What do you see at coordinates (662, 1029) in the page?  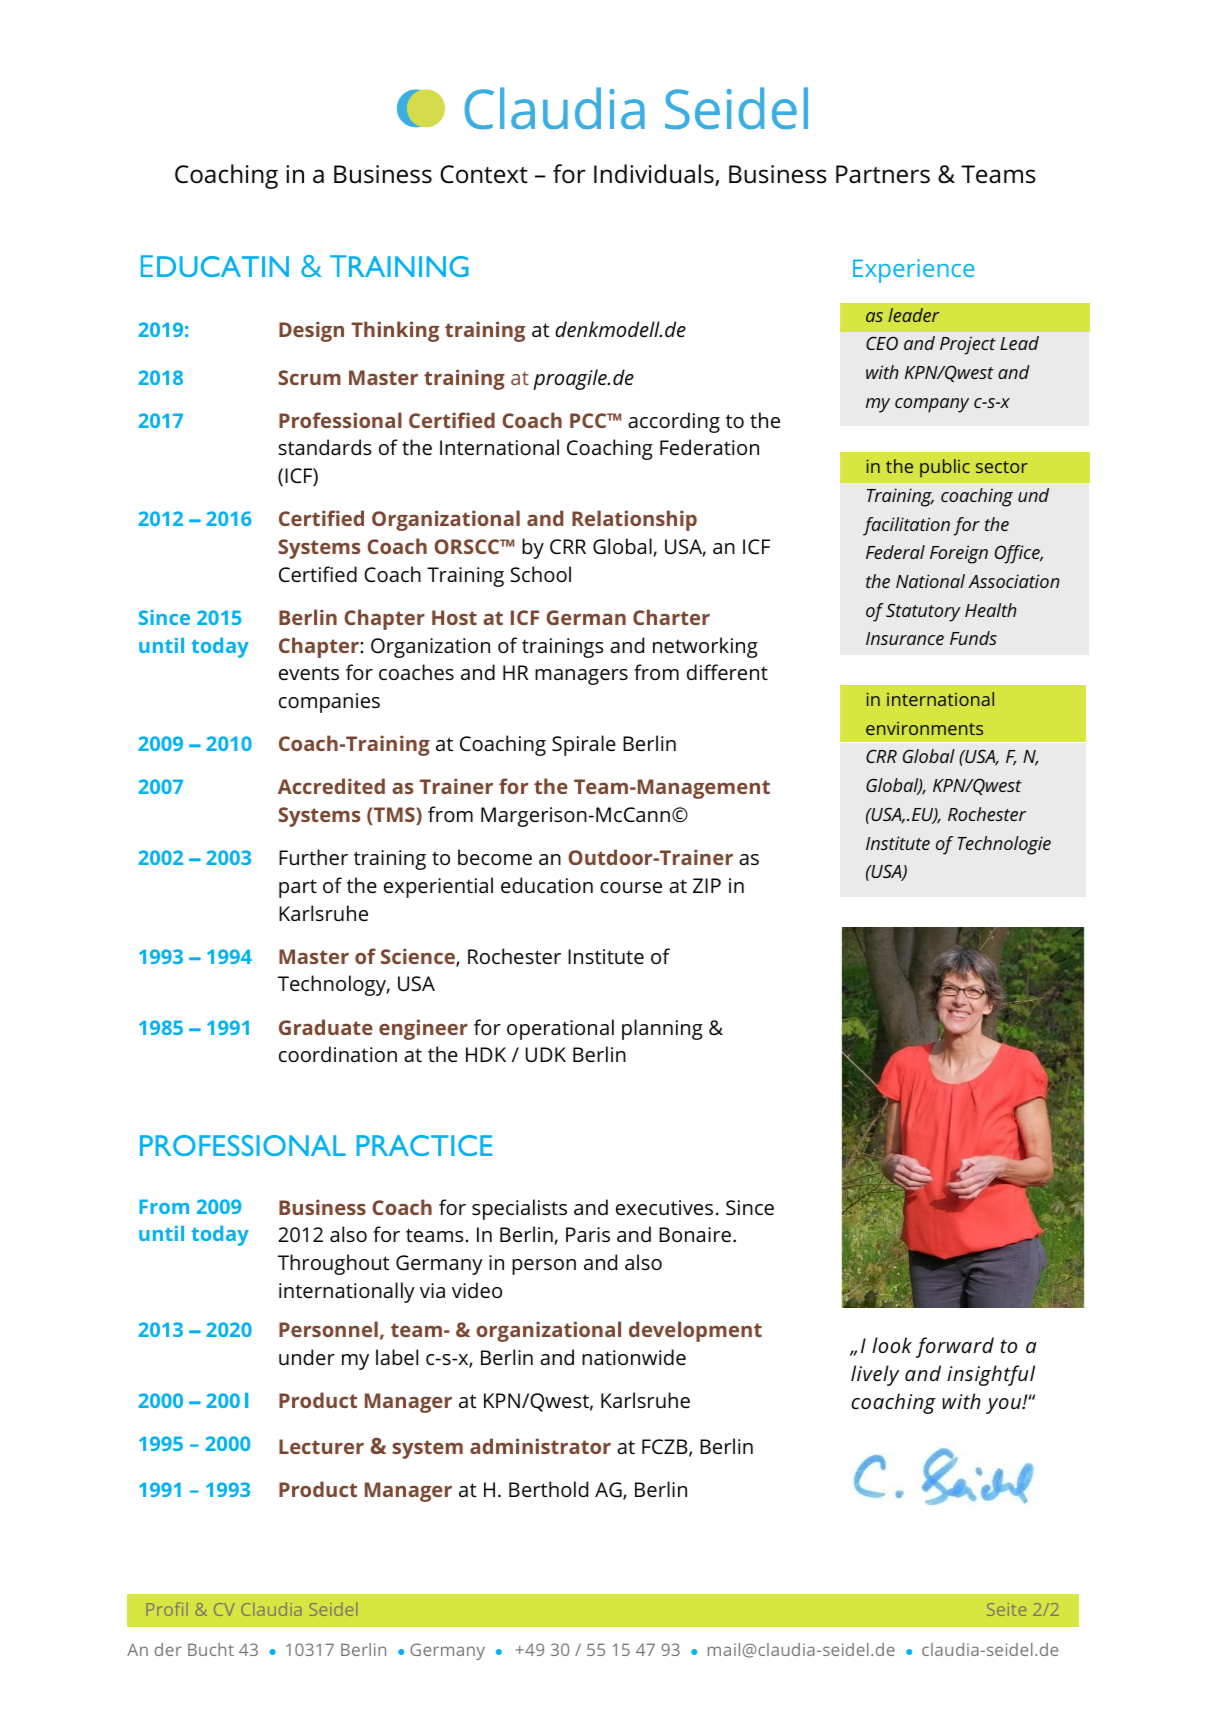 I see `planning` at bounding box center [662, 1029].
